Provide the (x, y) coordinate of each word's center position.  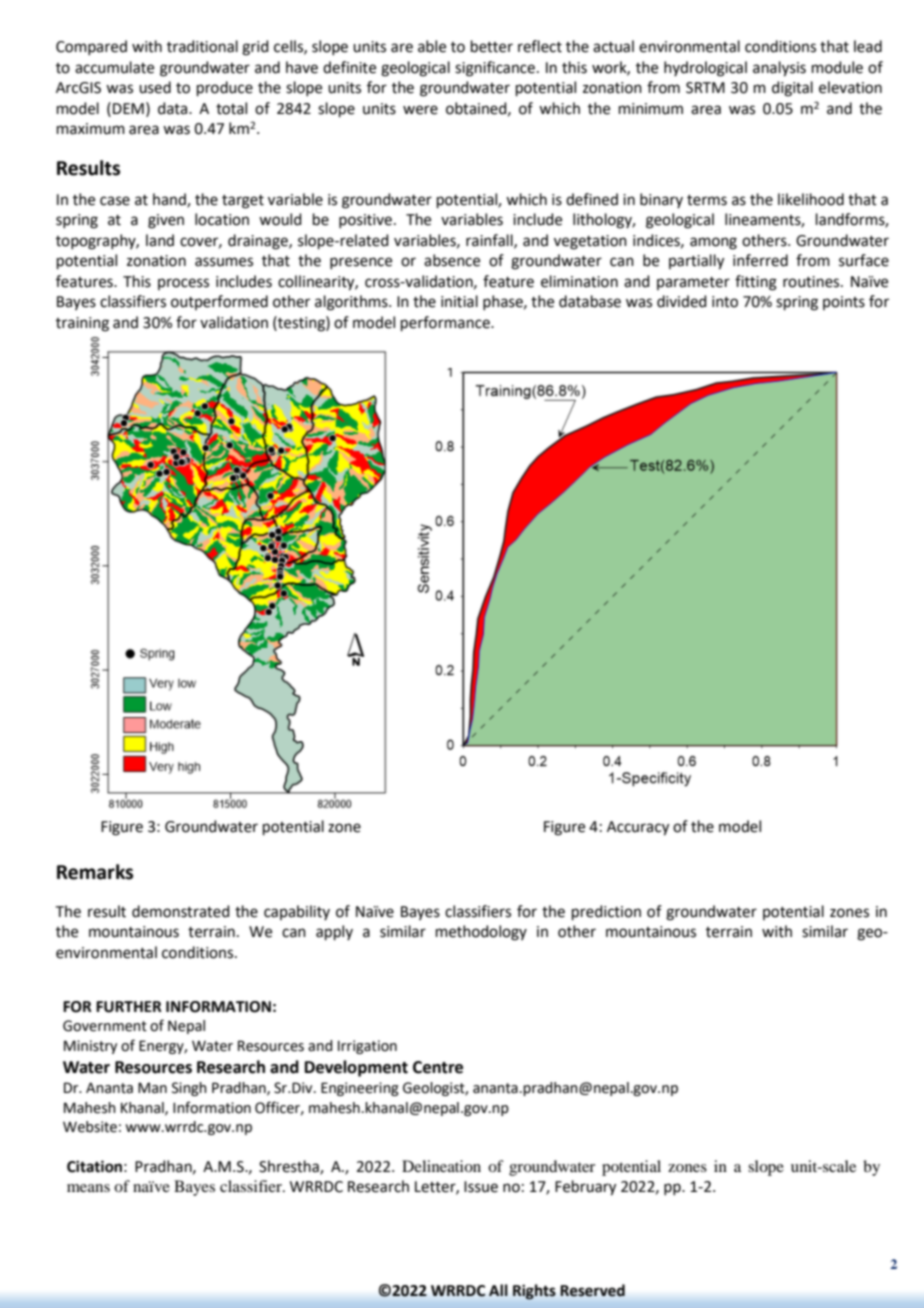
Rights (534, 1292)
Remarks (95, 872)
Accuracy (638, 828)
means (88, 1188)
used (155, 87)
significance (495, 69)
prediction (606, 912)
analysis (779, 69)
